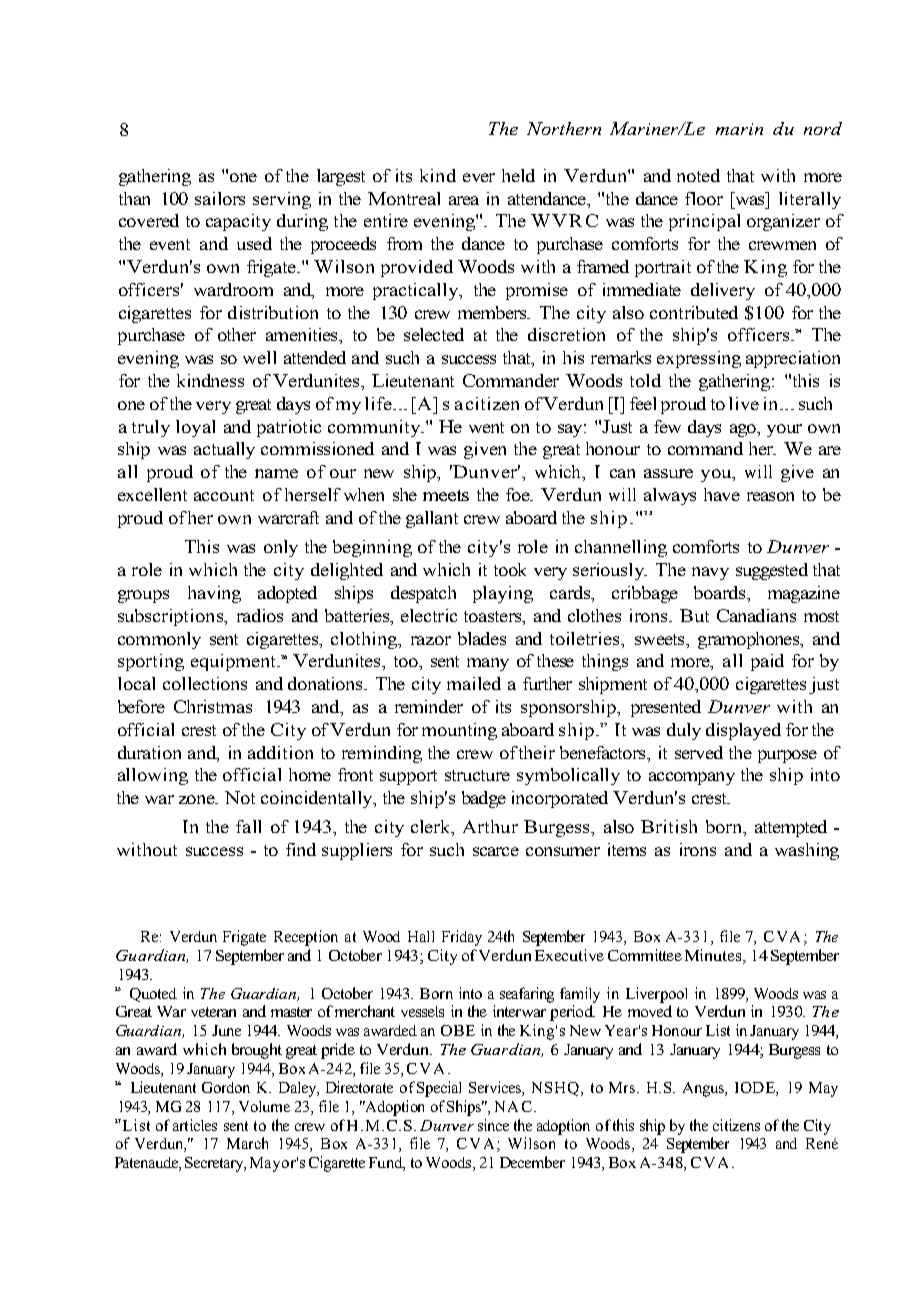 This document has height=1316, width=921. What do you see at coordinates (479, 177) in the document?
I see `ever` at bounding box center [479, 177].
